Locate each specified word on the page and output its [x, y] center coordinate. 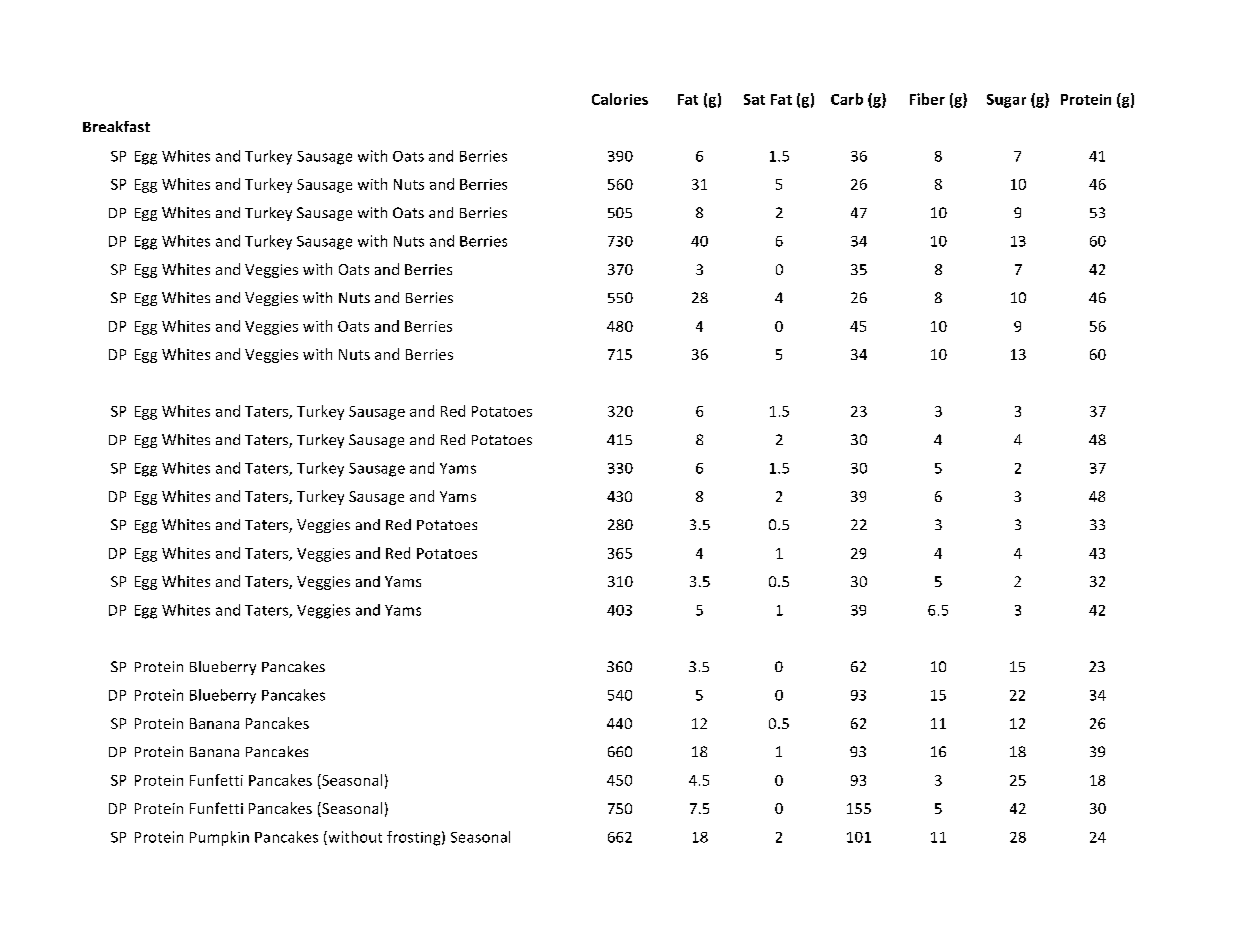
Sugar [1006, 101]
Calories [620, 99]
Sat [754, 99]
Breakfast [116, 126]
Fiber [927, 99]
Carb [847, 99]
